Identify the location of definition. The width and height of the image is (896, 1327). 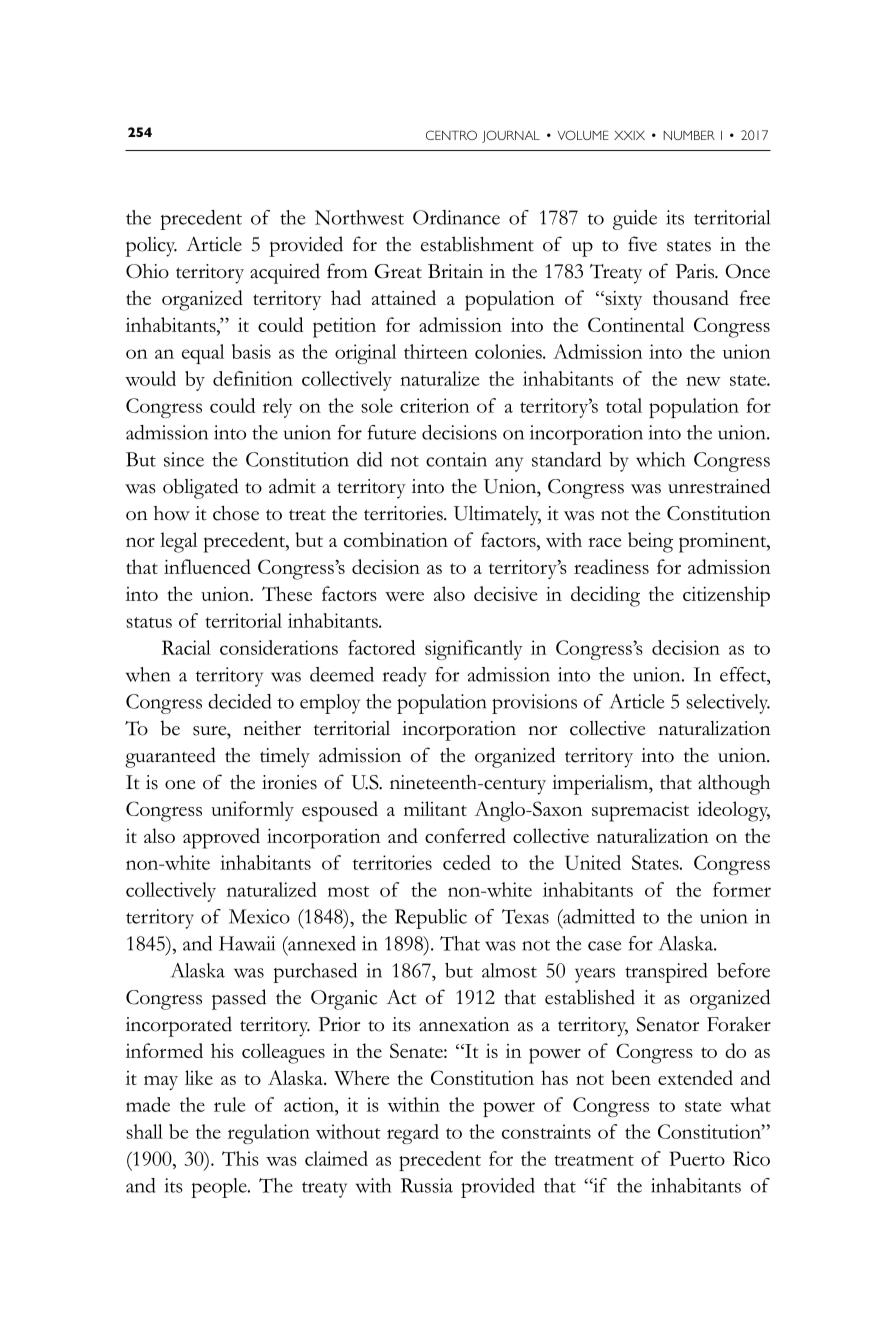
(253, 378).
